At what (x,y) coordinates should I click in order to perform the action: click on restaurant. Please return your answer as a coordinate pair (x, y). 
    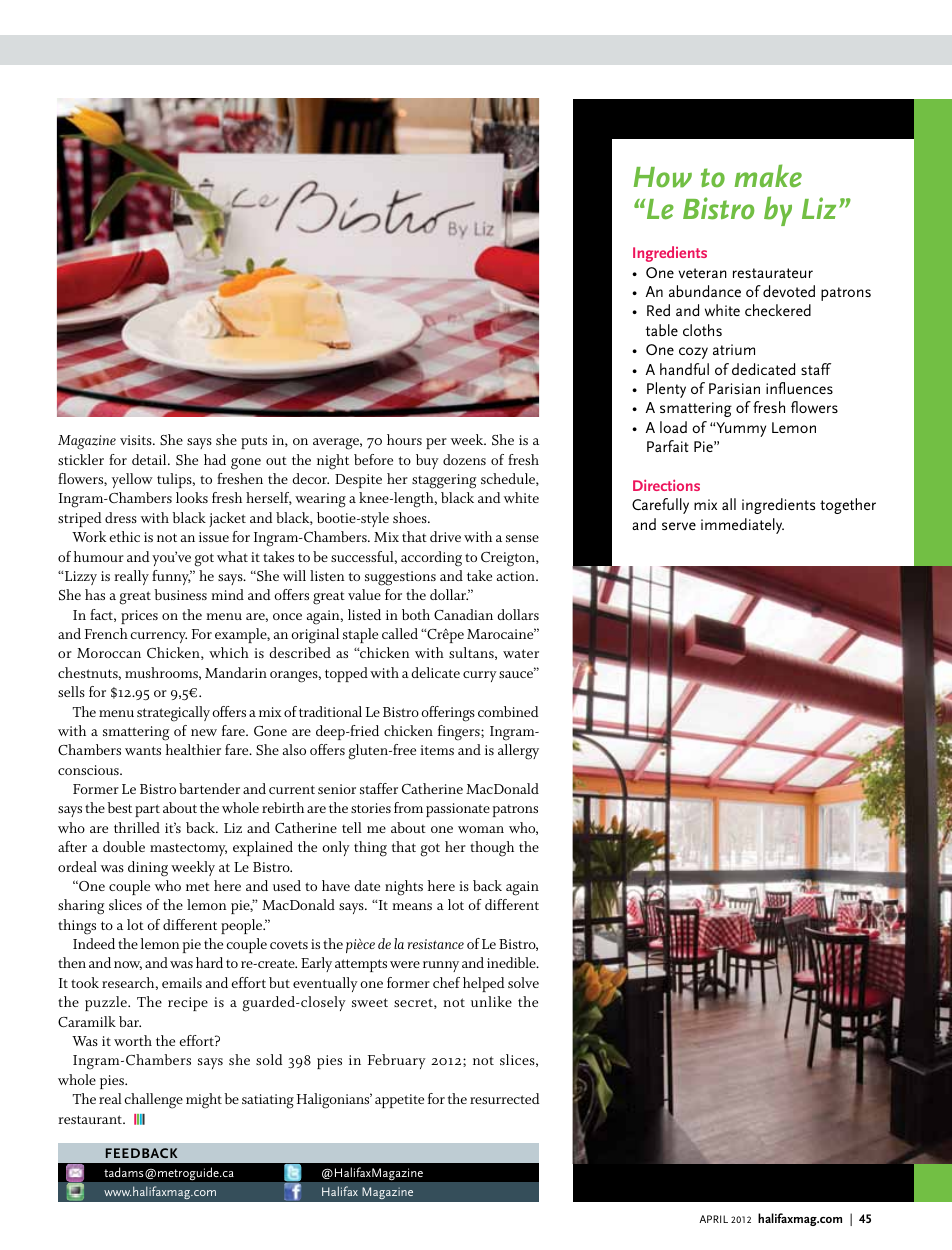
    Looking at the image, I should click on (91, 1119).
